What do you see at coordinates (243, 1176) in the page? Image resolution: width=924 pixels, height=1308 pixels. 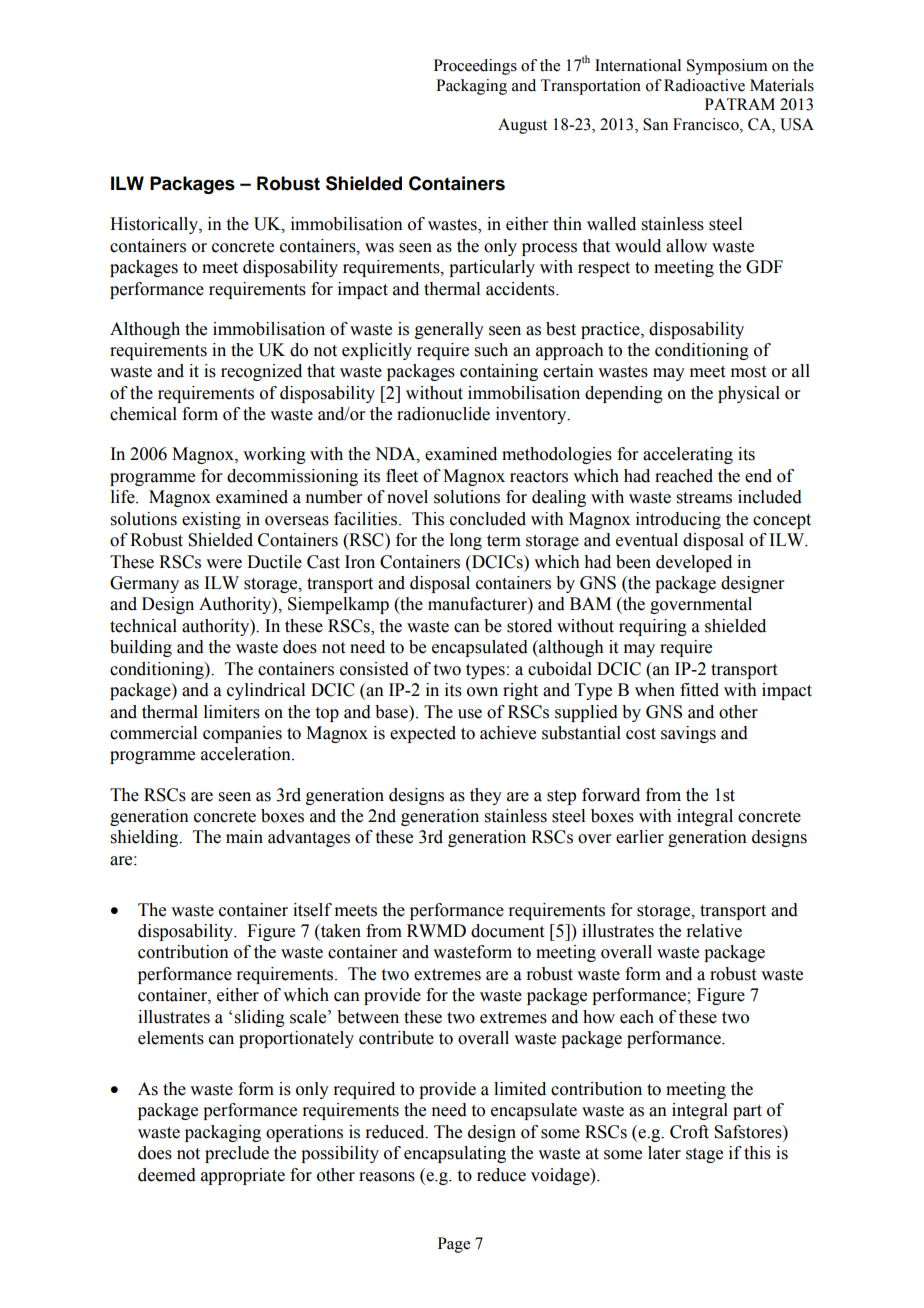 I see `appropriate` at bounding box center [243, 1176].
